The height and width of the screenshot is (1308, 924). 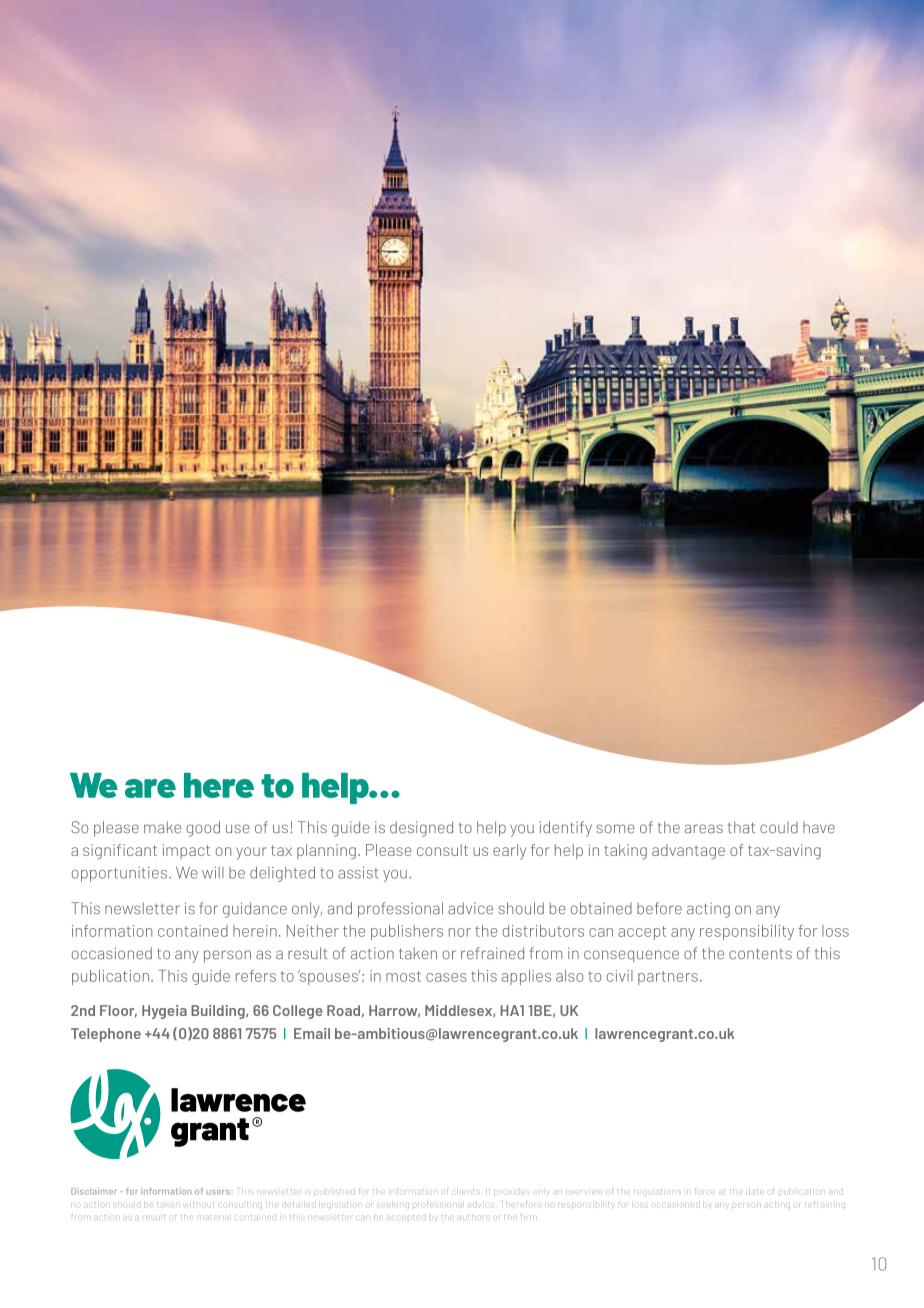 What do you see at coordinates (214, 1217) in the screenshot?
I see `material` at bounding box center [214, 1217].
